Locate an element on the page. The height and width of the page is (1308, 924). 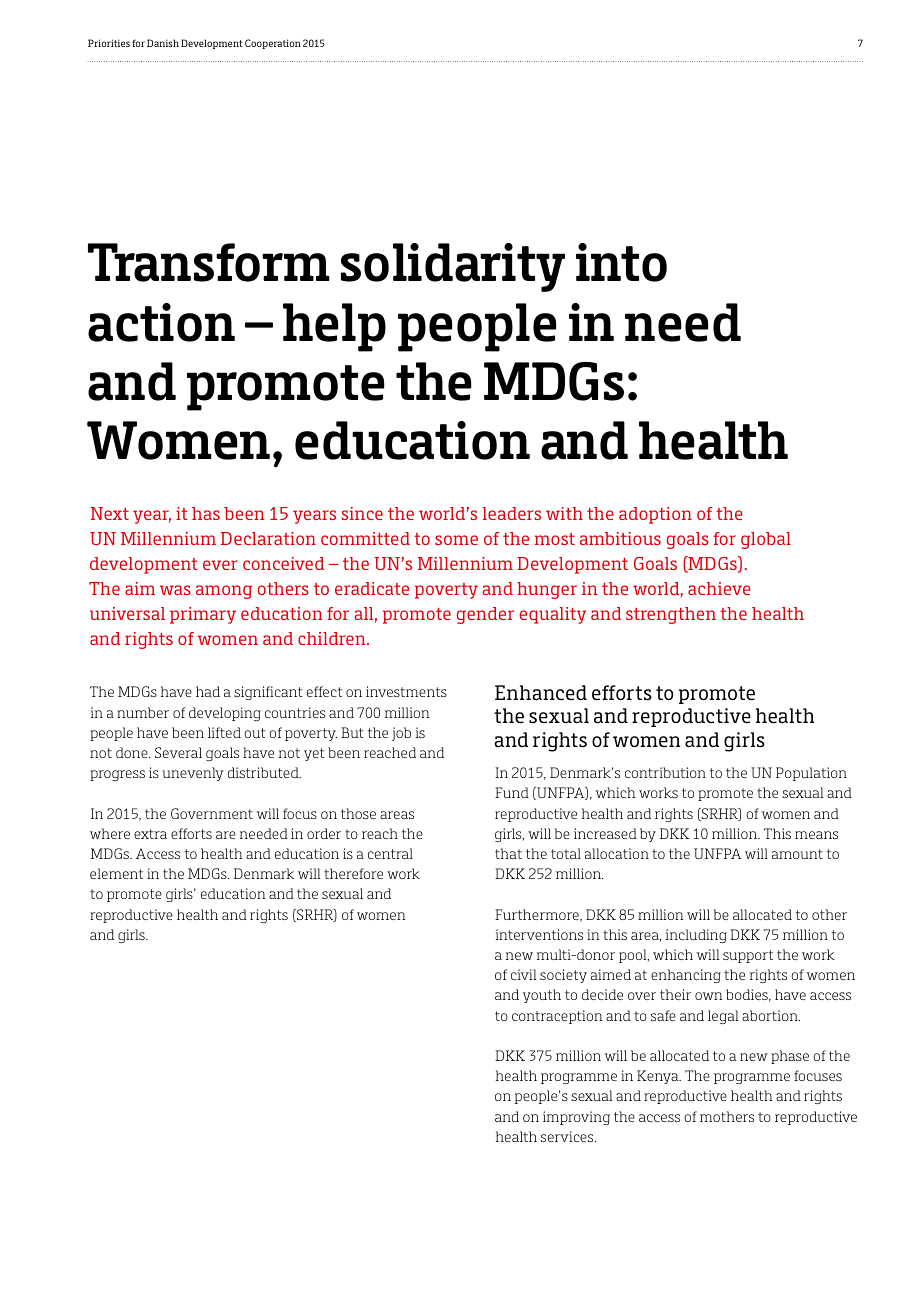
Danish is located at coordinates (163, 43).
